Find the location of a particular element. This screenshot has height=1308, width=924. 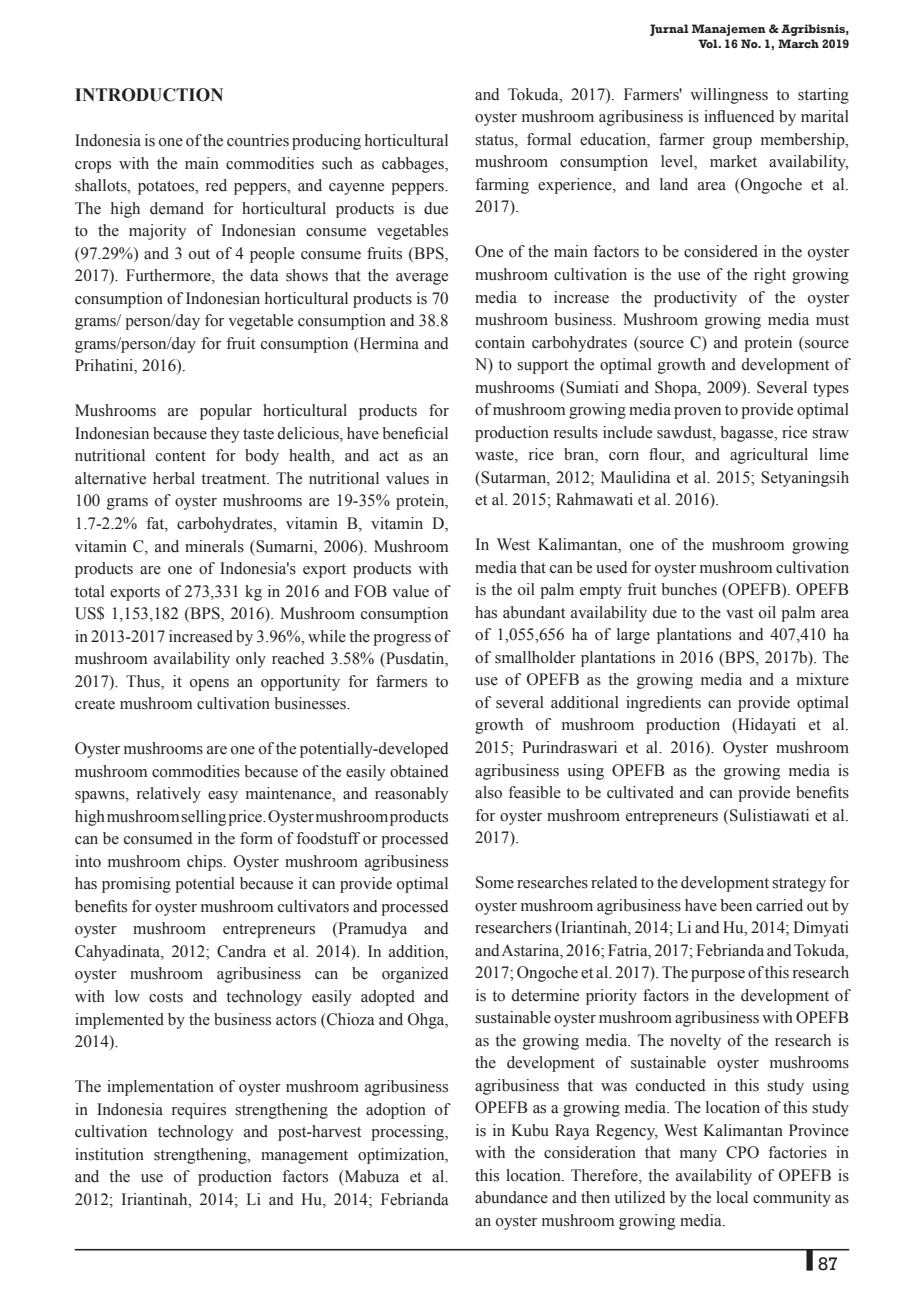

CPO is located at coordinates (742, 1152).
